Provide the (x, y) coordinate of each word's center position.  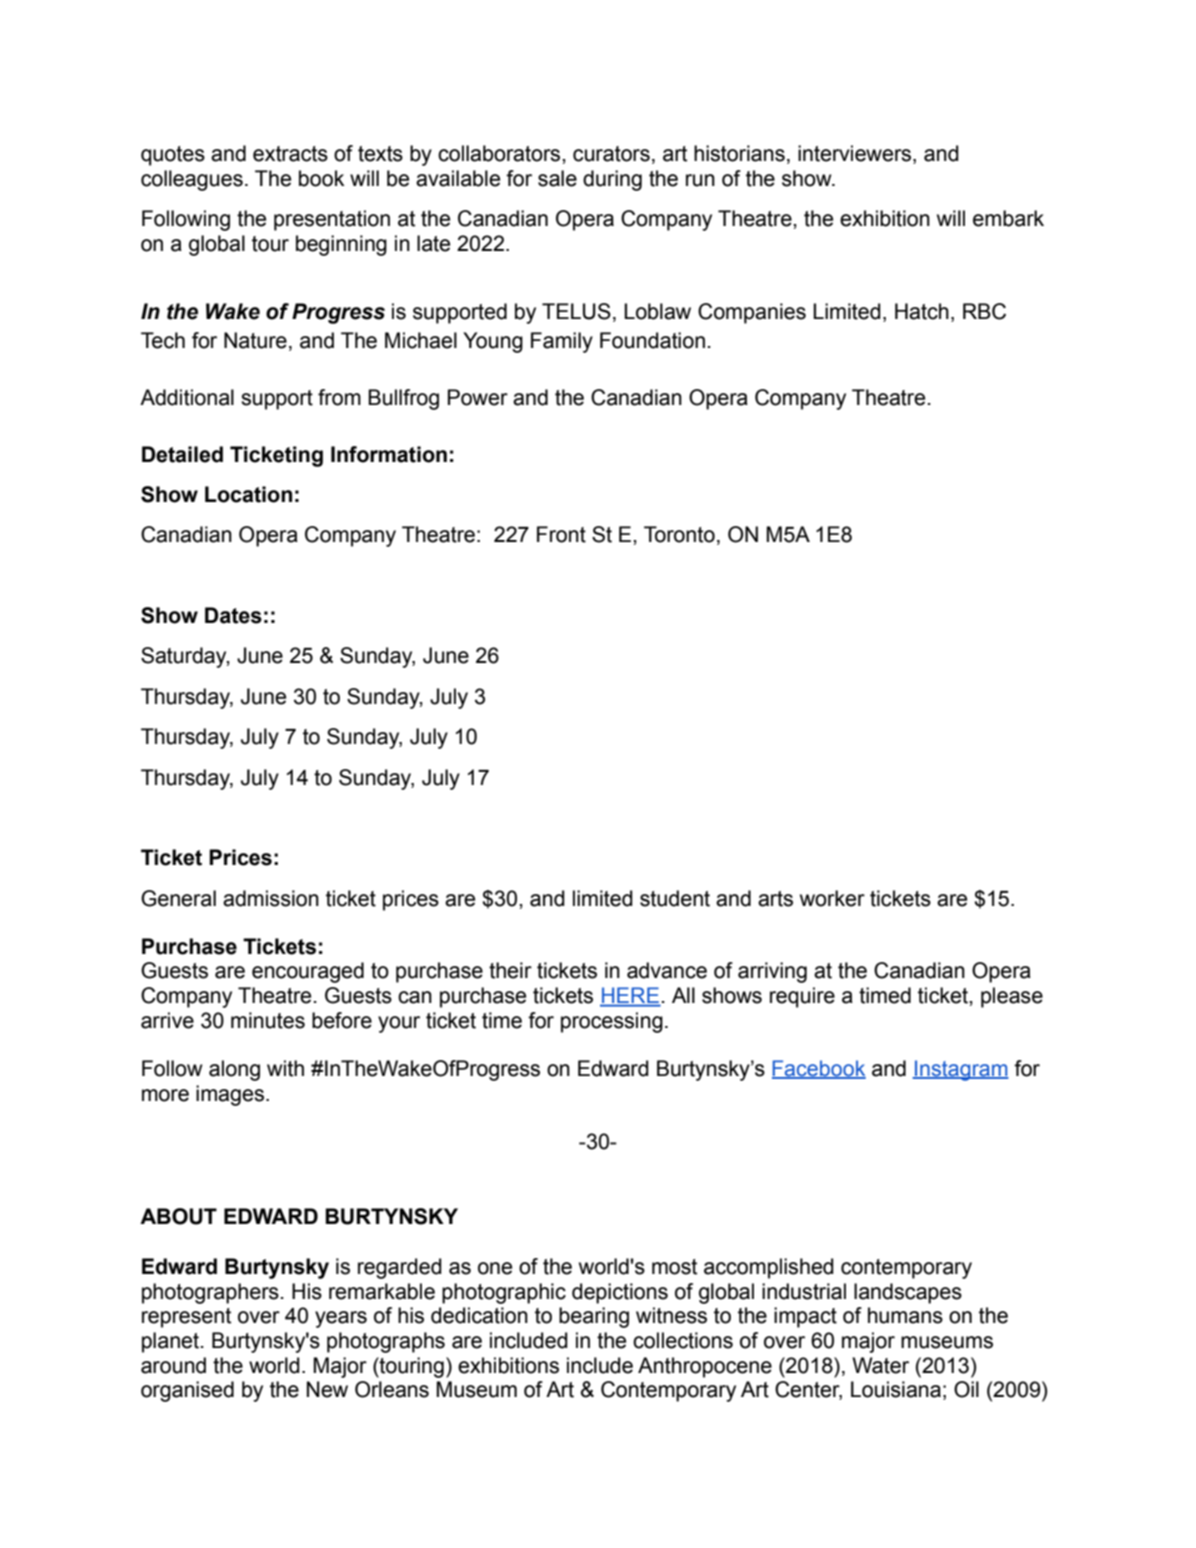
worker (832, 898)
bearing (594, 1317)
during (612, 180)
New (327, 1389)
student (675, 898)
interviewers (856, 154)
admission (271, 898)
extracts (290, 154)
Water (880, 1365)
